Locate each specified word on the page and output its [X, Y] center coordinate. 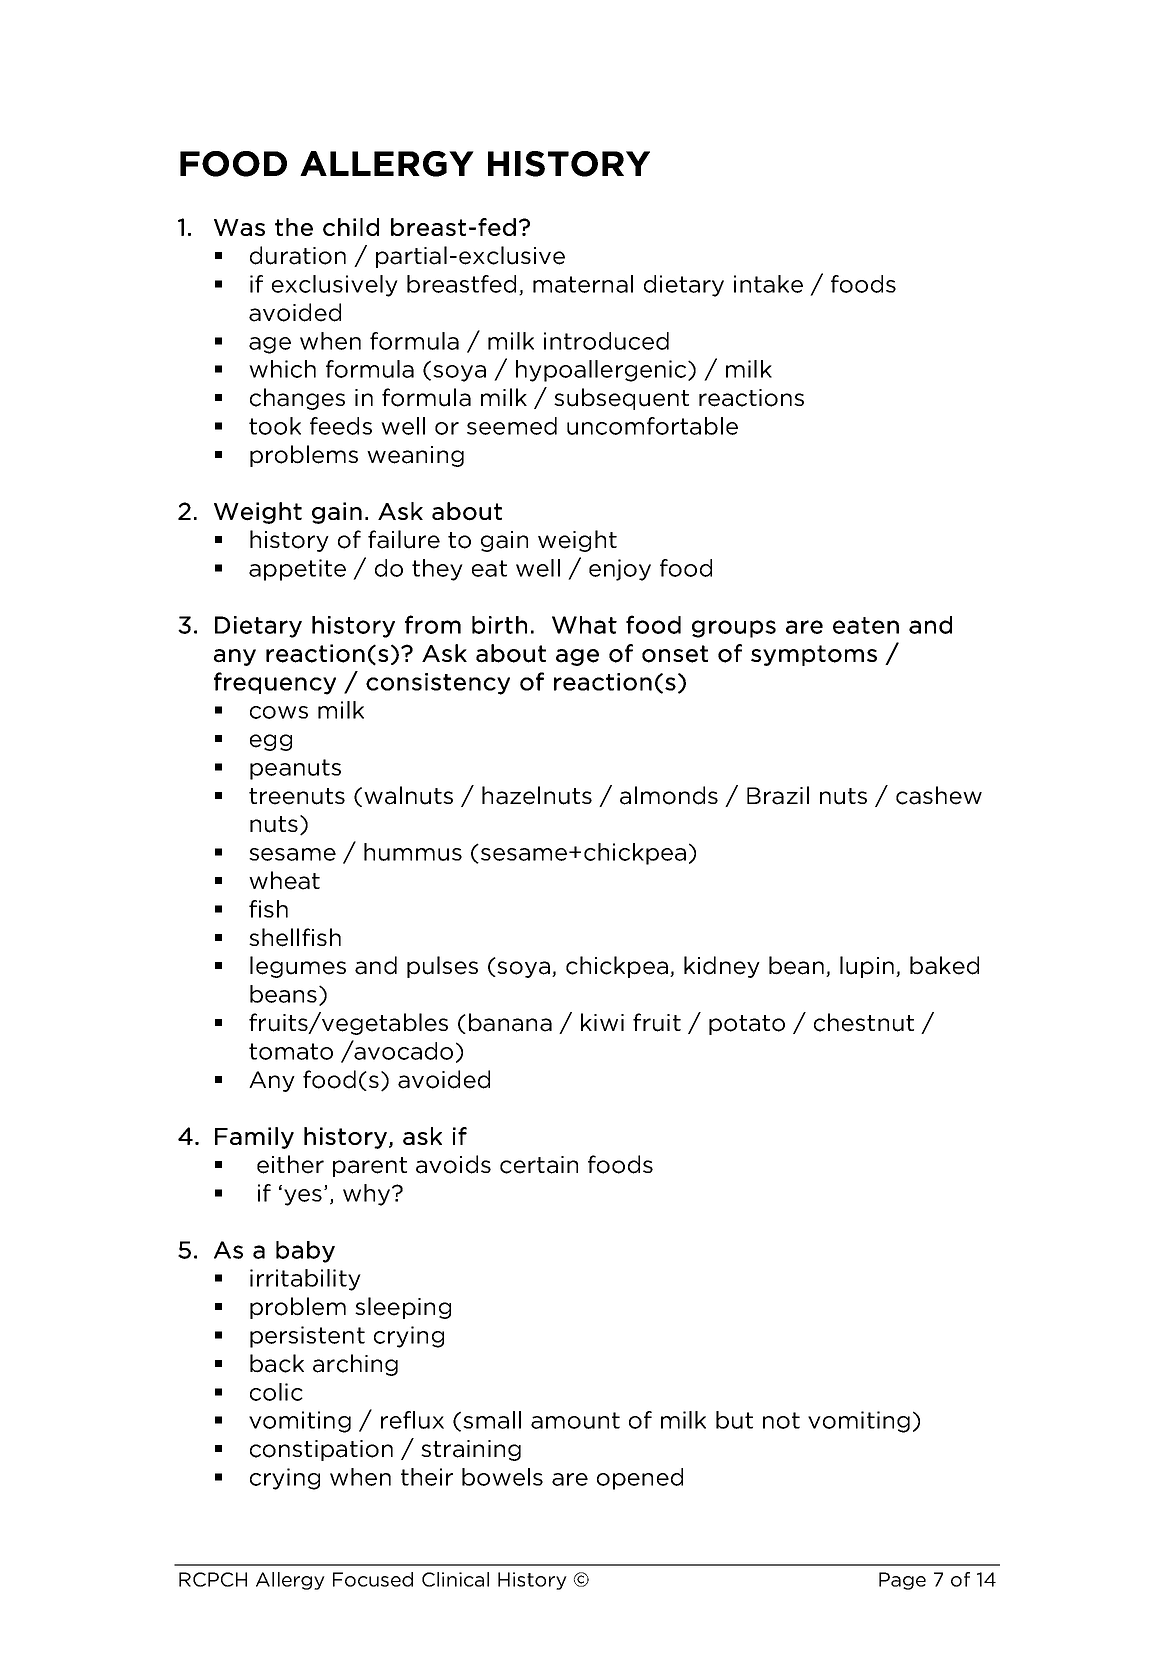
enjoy [620, 570]
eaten [866, 625]
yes [304, 1197]
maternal [583, 284]
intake [768, 284]
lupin [867, 967]
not [781, 1420]
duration [298, 255]
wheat [284, 880]
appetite [297, 570]
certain [539, 1165]
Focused [373, 1579]
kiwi [602, 1022]
